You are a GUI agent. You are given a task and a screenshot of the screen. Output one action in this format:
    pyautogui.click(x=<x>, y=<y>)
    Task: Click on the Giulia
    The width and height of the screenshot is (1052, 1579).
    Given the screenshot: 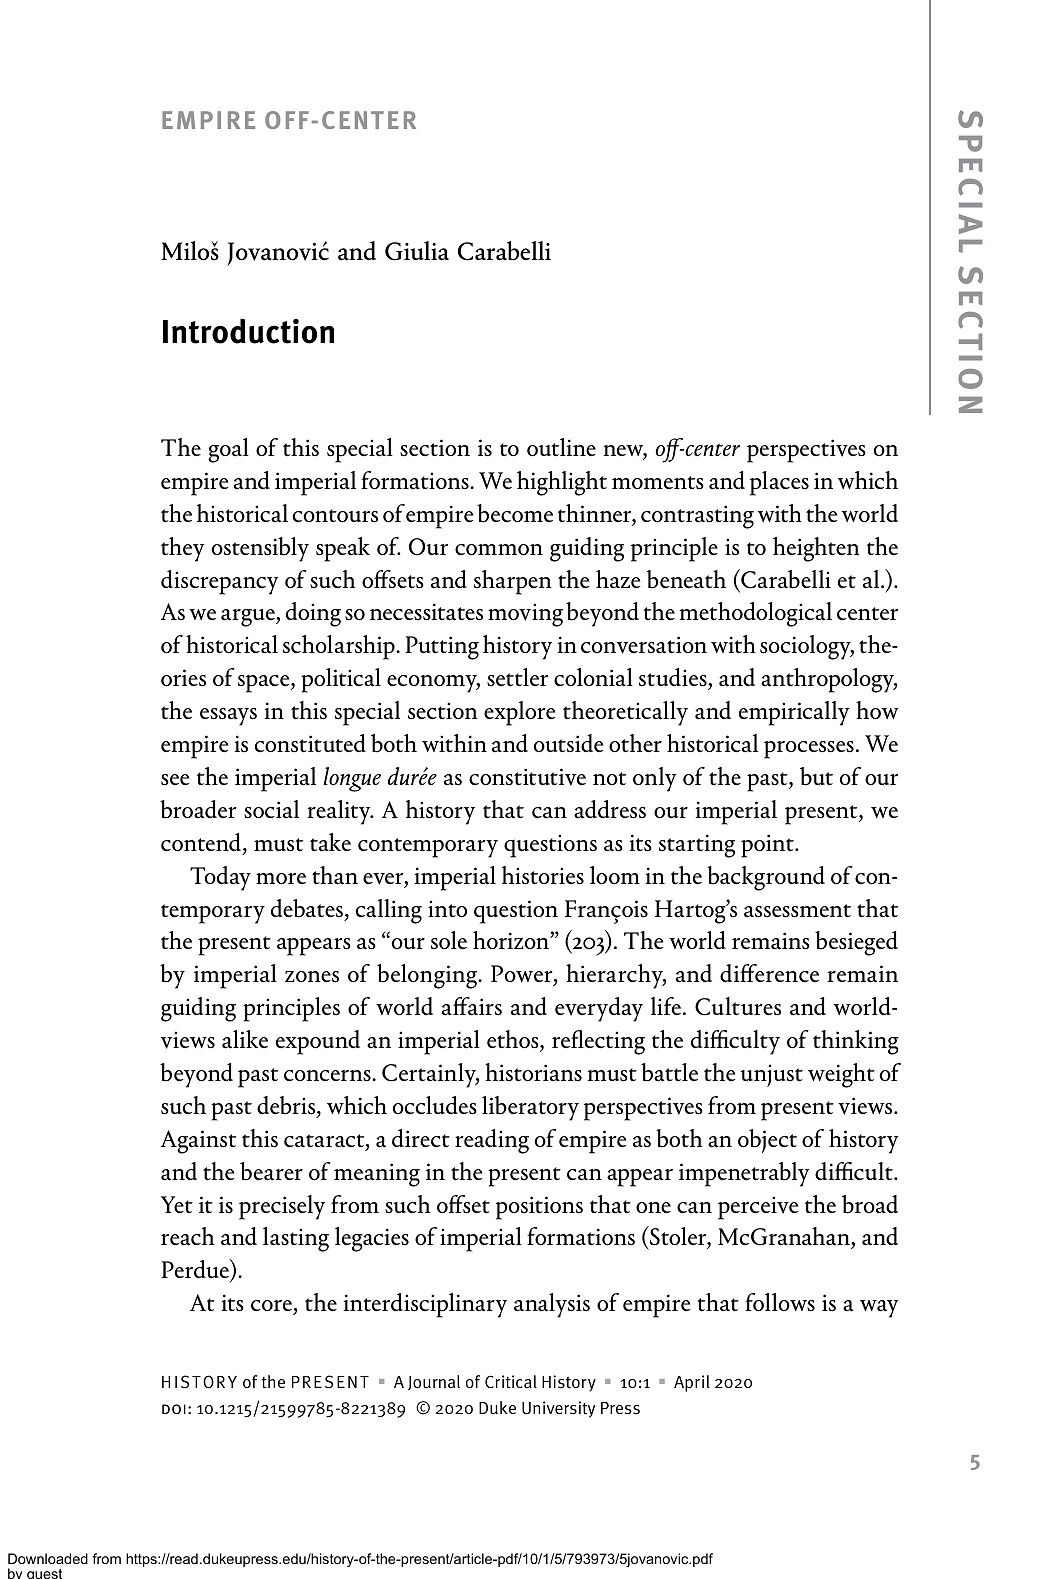 What is the action you would take?
    pyautogui.click(x=417, y=251)
